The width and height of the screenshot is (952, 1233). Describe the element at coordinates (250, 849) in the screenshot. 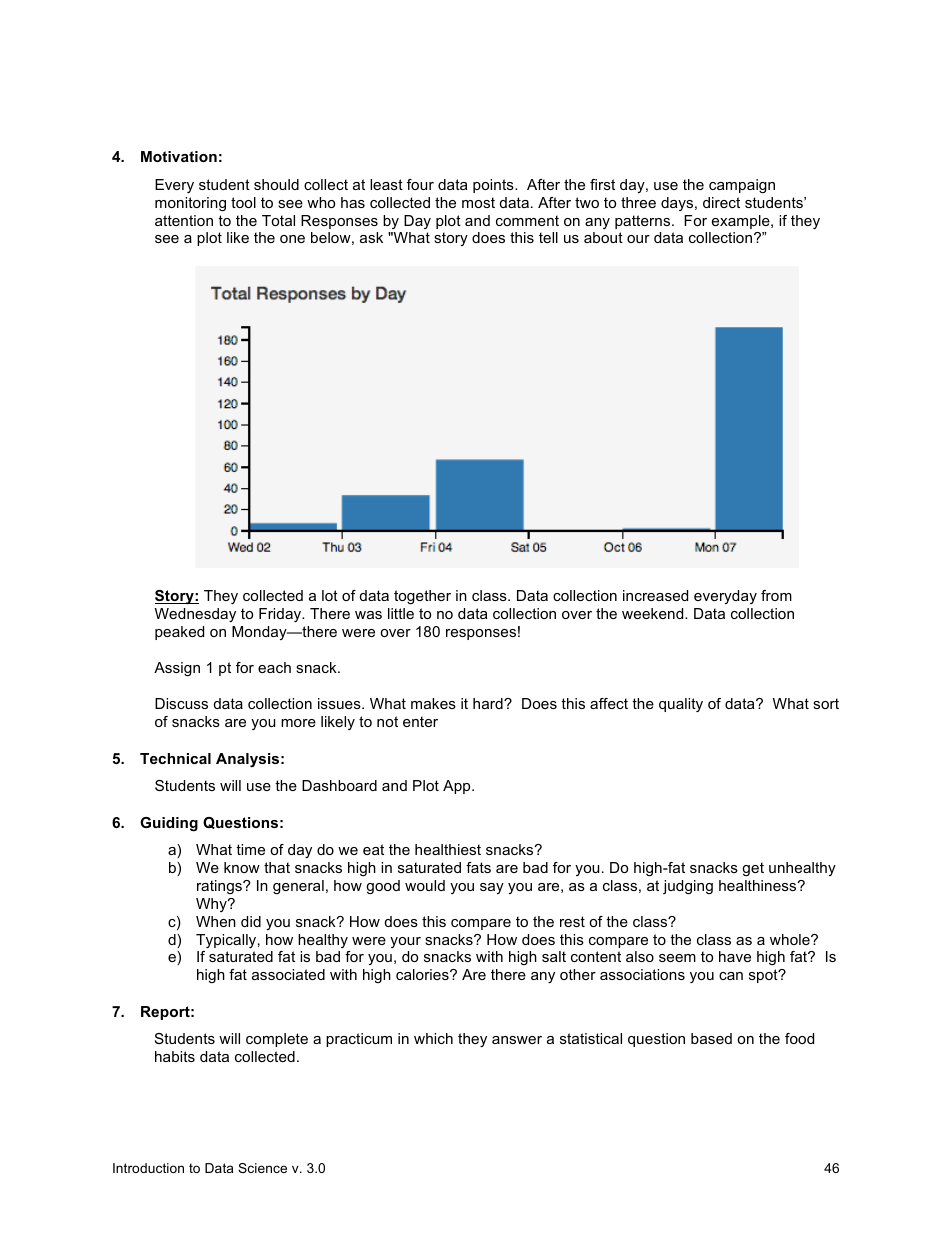

I see `time` at that location.
